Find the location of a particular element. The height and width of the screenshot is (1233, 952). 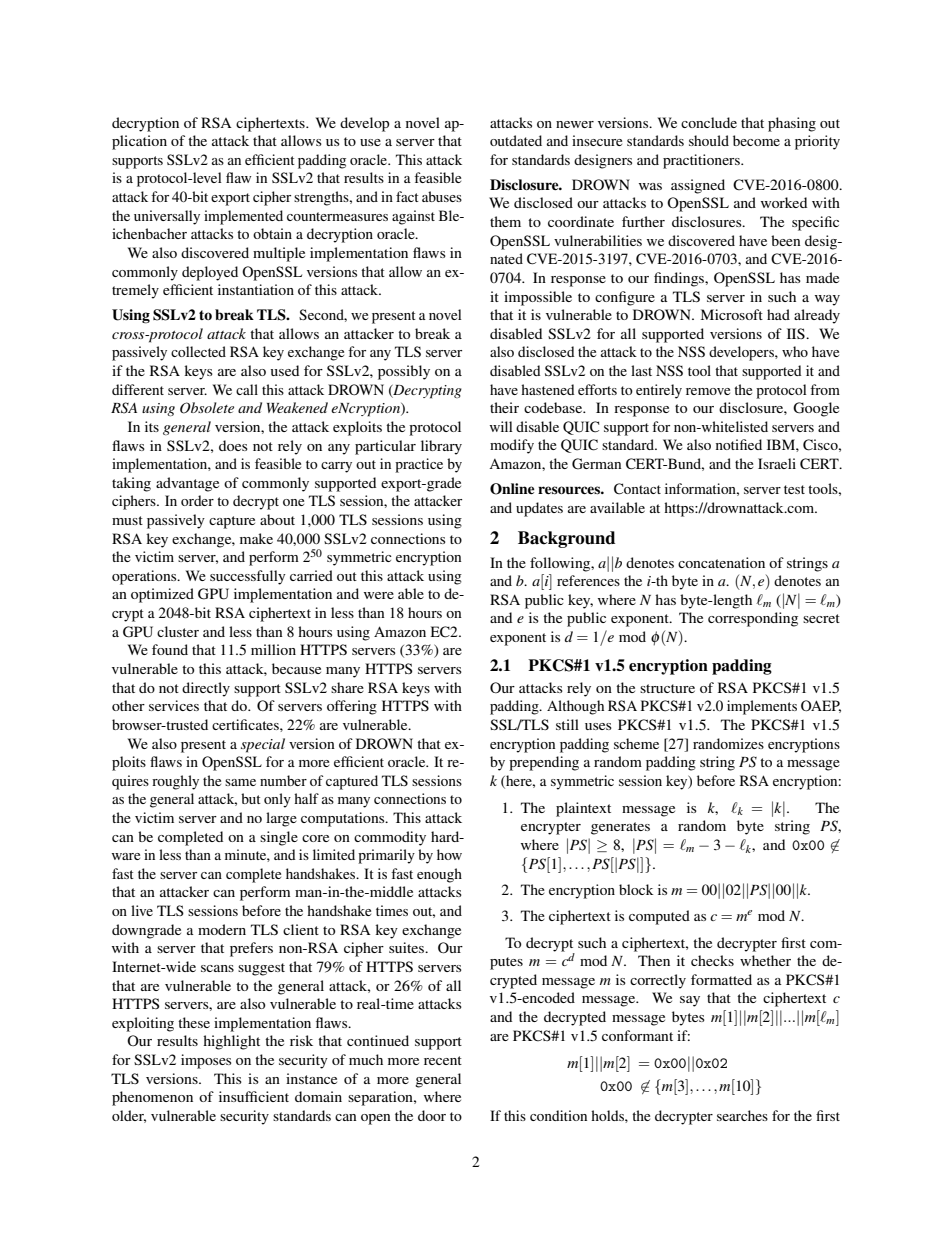

implemented is located at coordinates (243, 217).
